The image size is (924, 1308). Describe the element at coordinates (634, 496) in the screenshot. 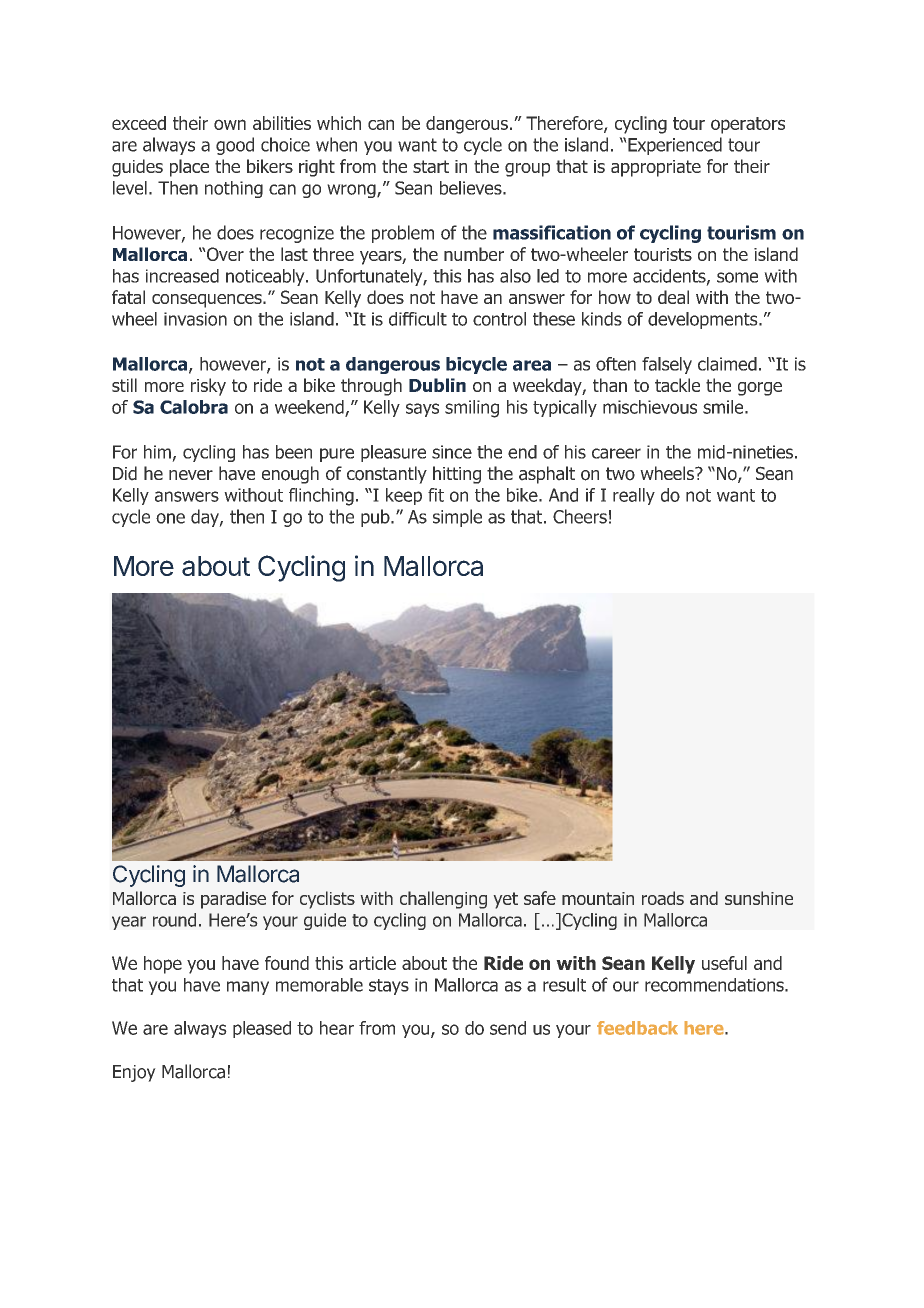

I see `really` at that location.
